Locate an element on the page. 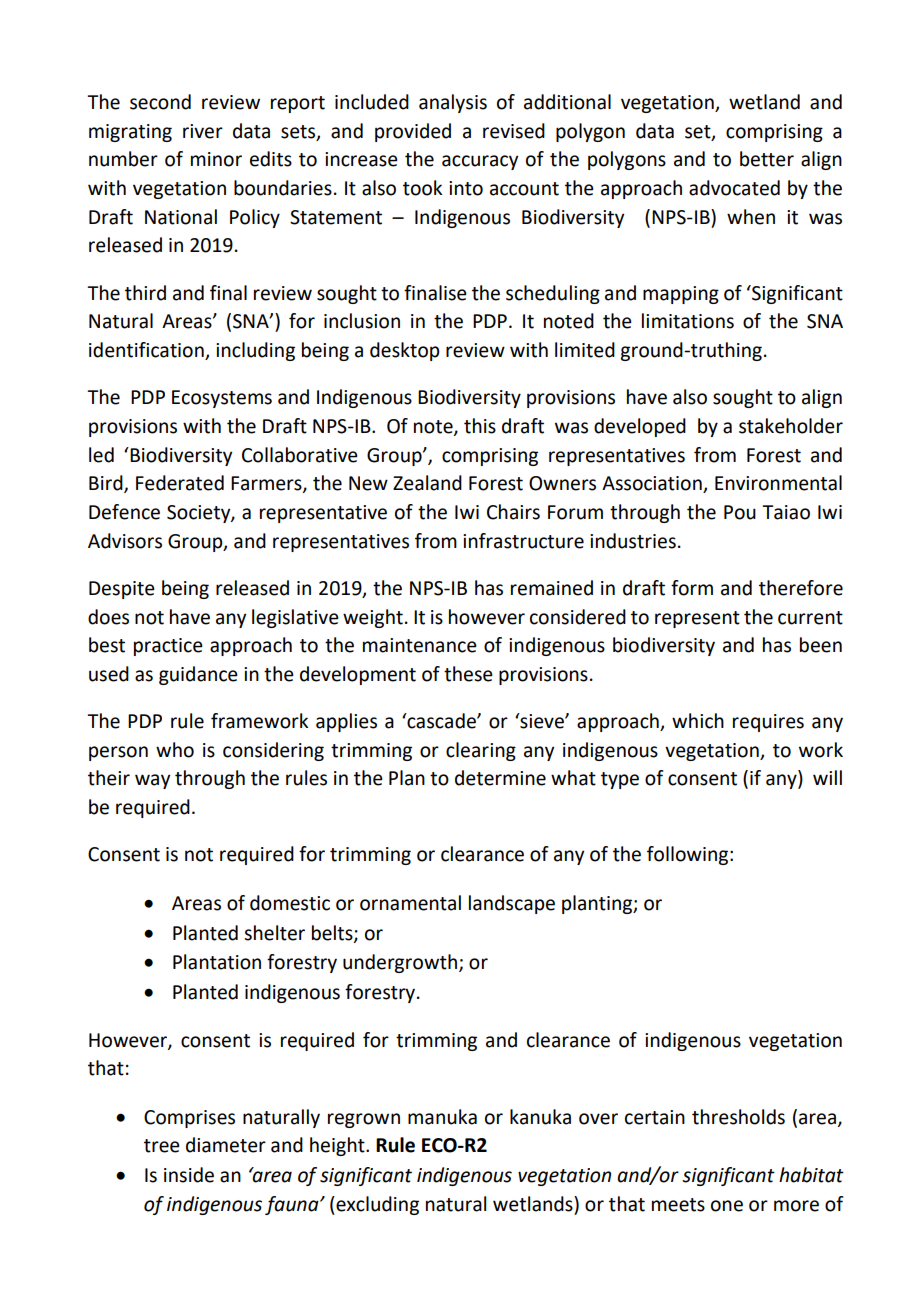  accuracy is located at coordinates (480, 162).
